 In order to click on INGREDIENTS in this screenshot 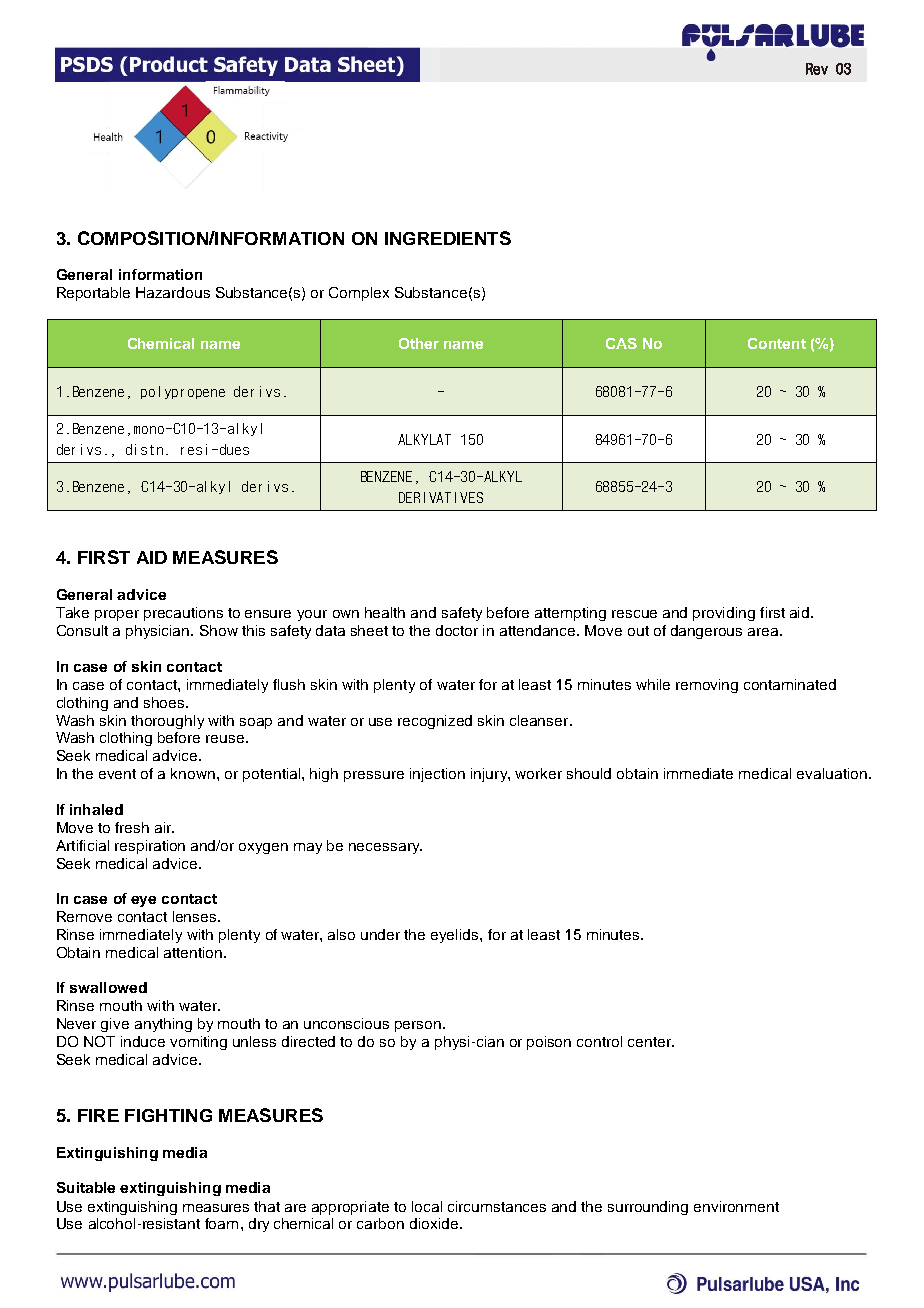, I will do `click(448, 238)`.
